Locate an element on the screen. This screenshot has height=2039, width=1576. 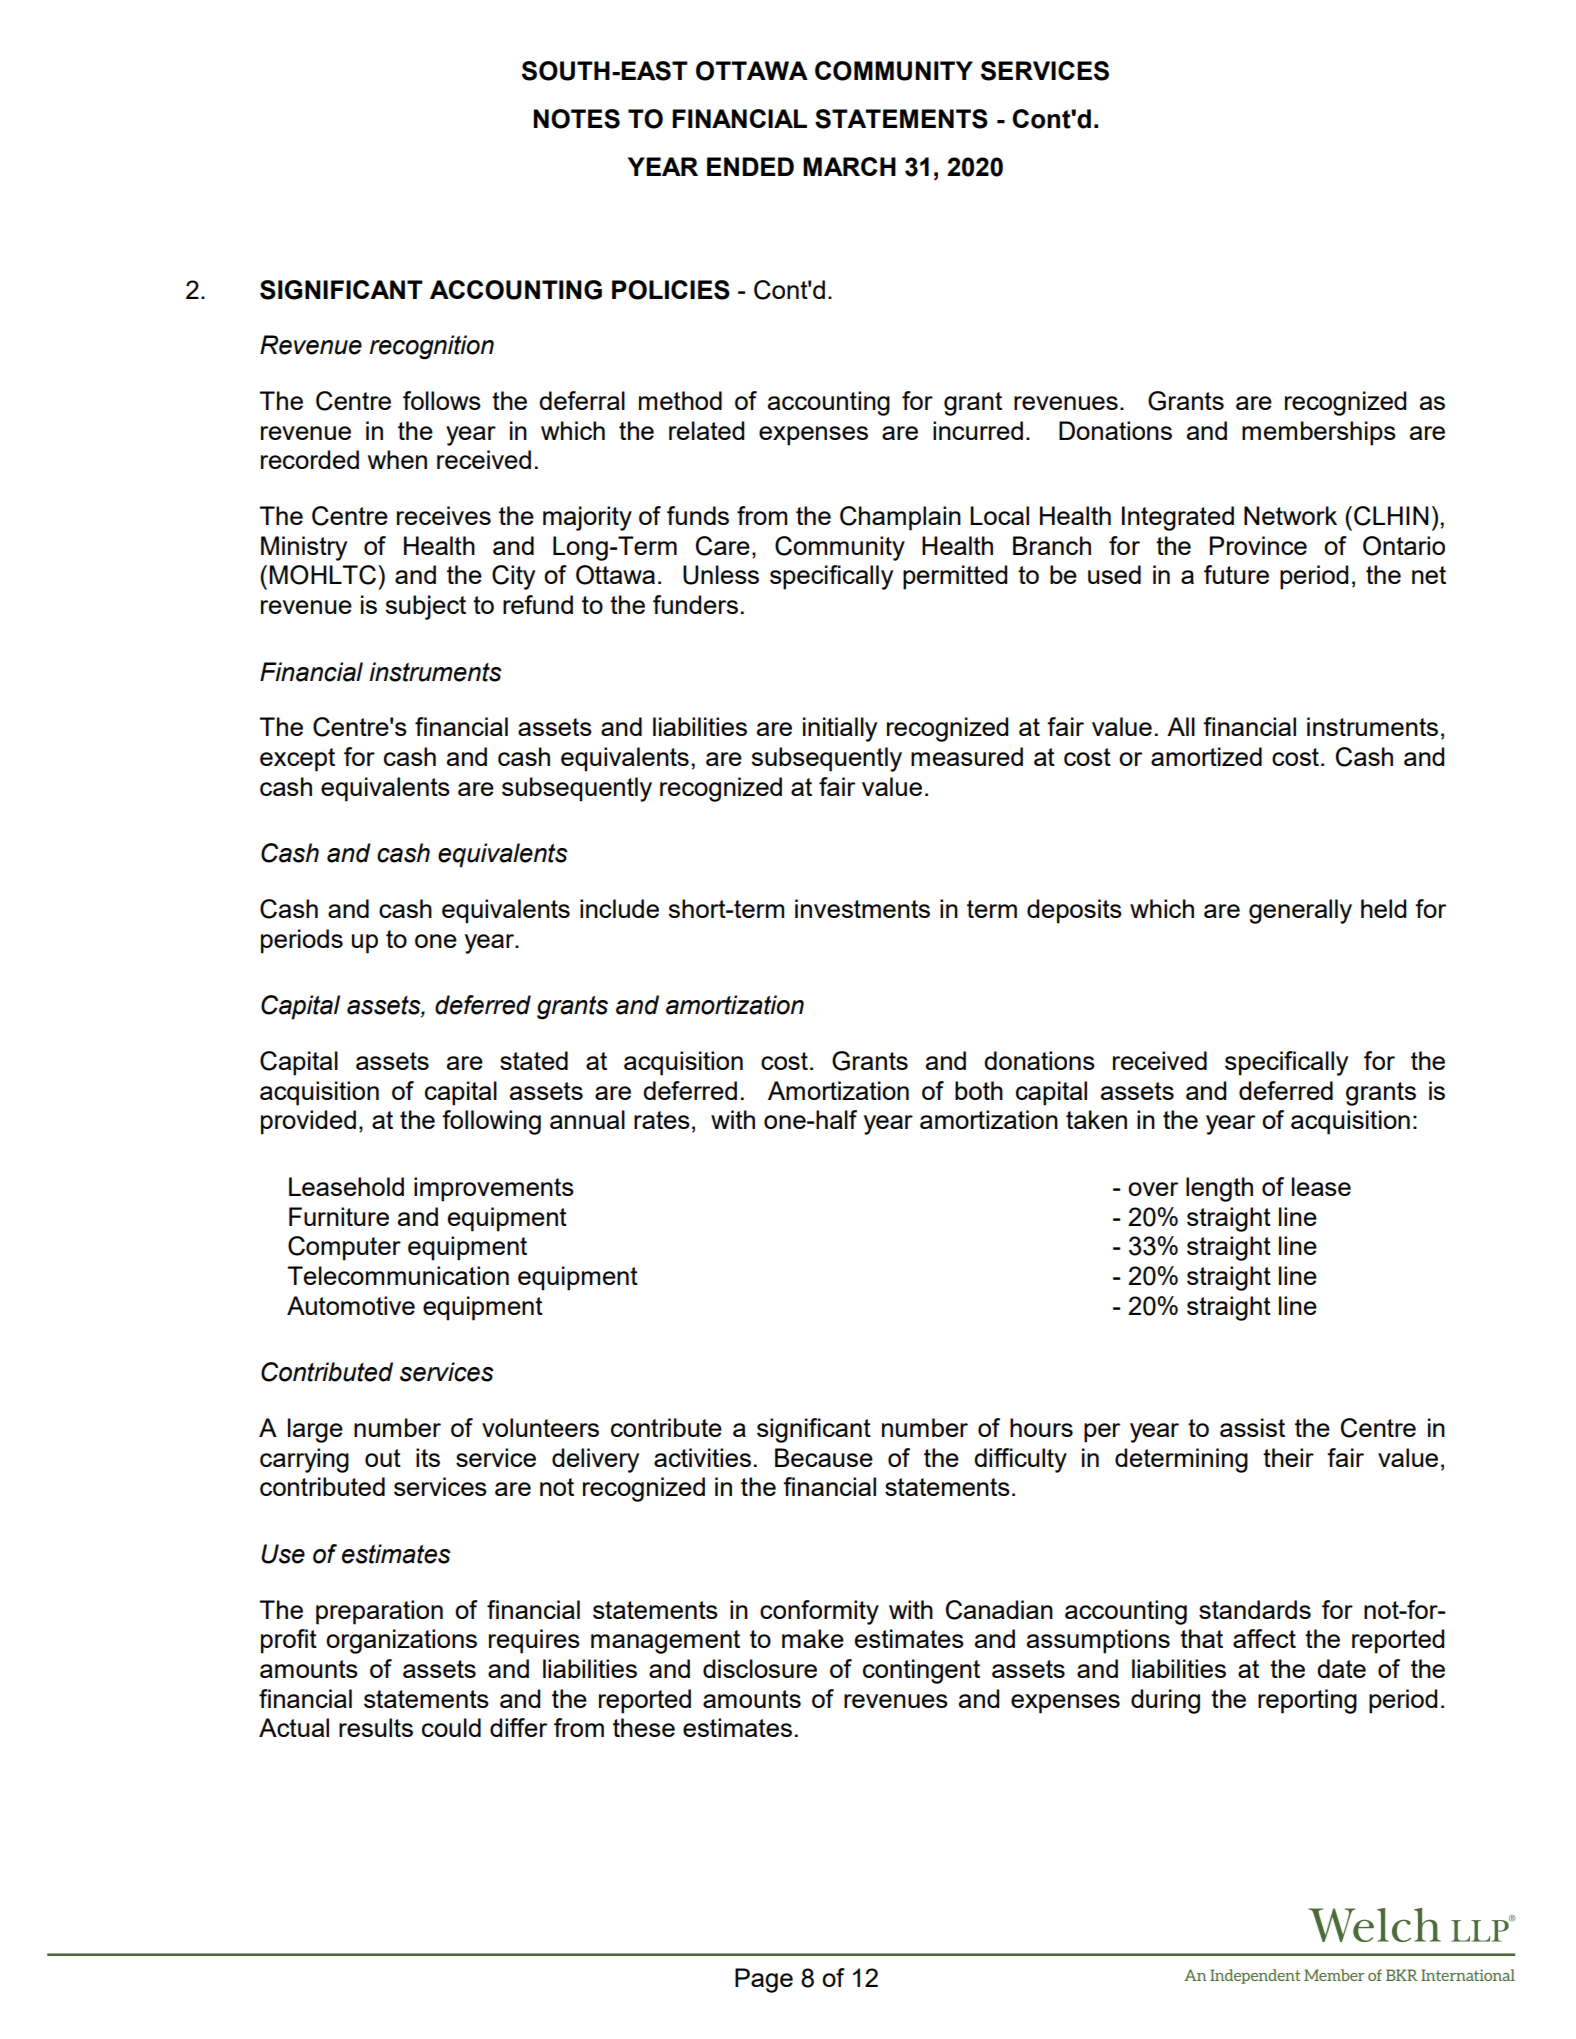
MARCH is located at coordinates (849, 166).
